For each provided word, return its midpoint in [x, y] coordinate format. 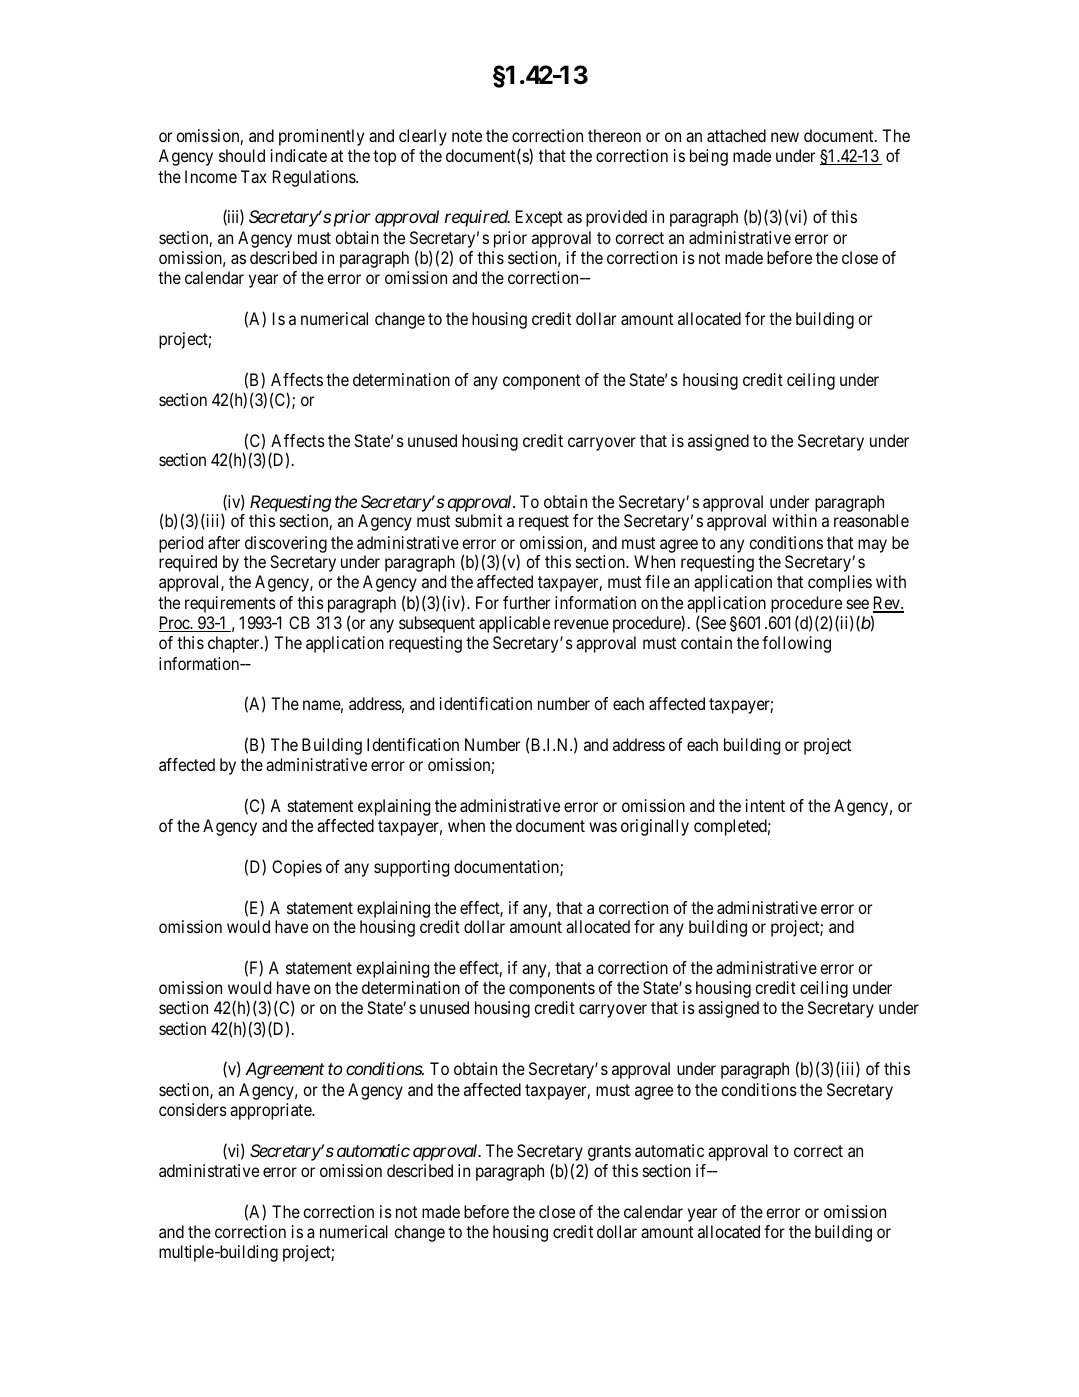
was [603, 827]
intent [765, 805]
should [242, 155]
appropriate [271, 1111]
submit [478, 520]
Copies [297, 868]
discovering [286, 544]
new [785, 137]
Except [539, 218]
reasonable [871, 520]
